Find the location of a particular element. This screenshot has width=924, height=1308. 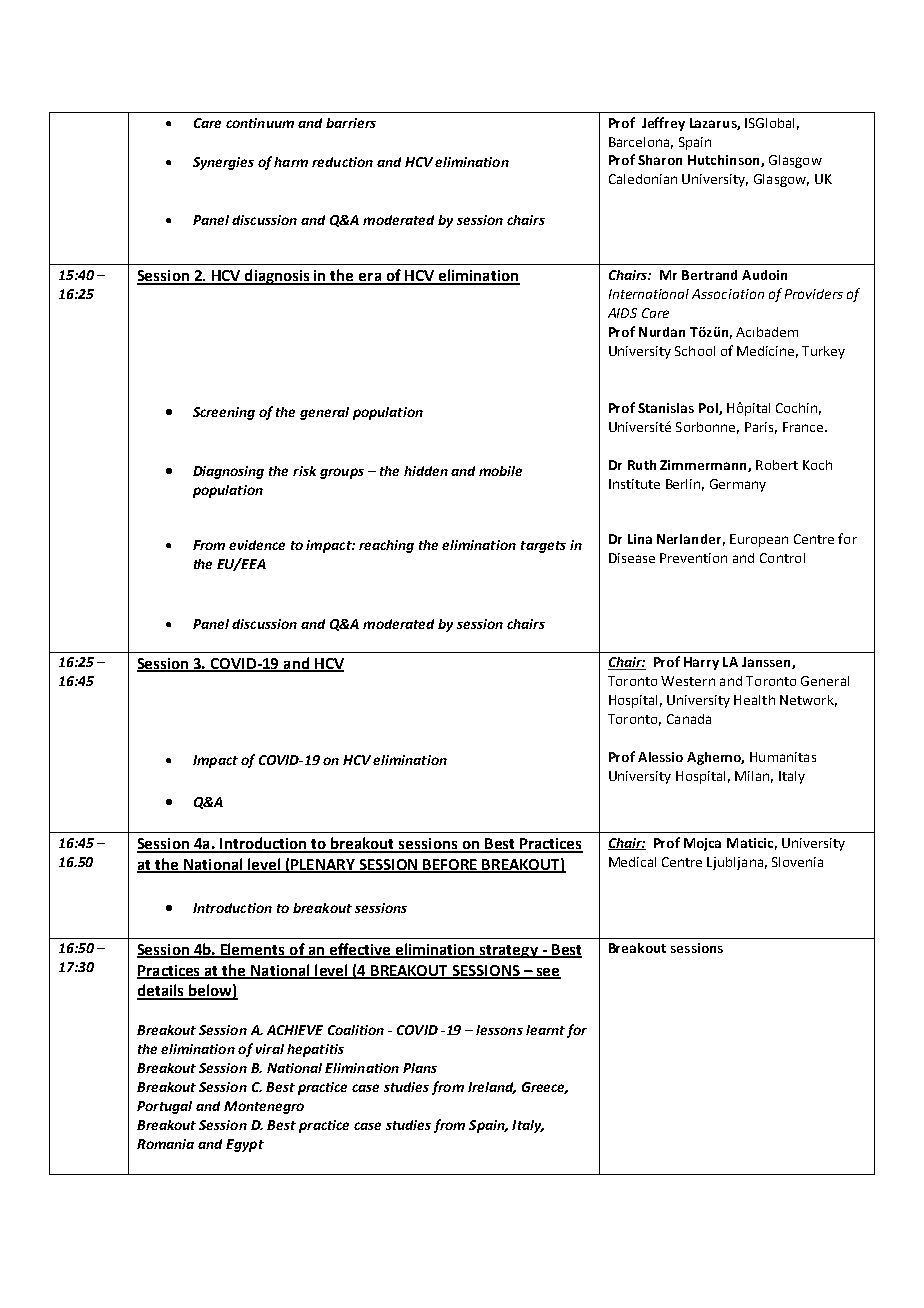

learnt is located at coordinates (545, 1030).
